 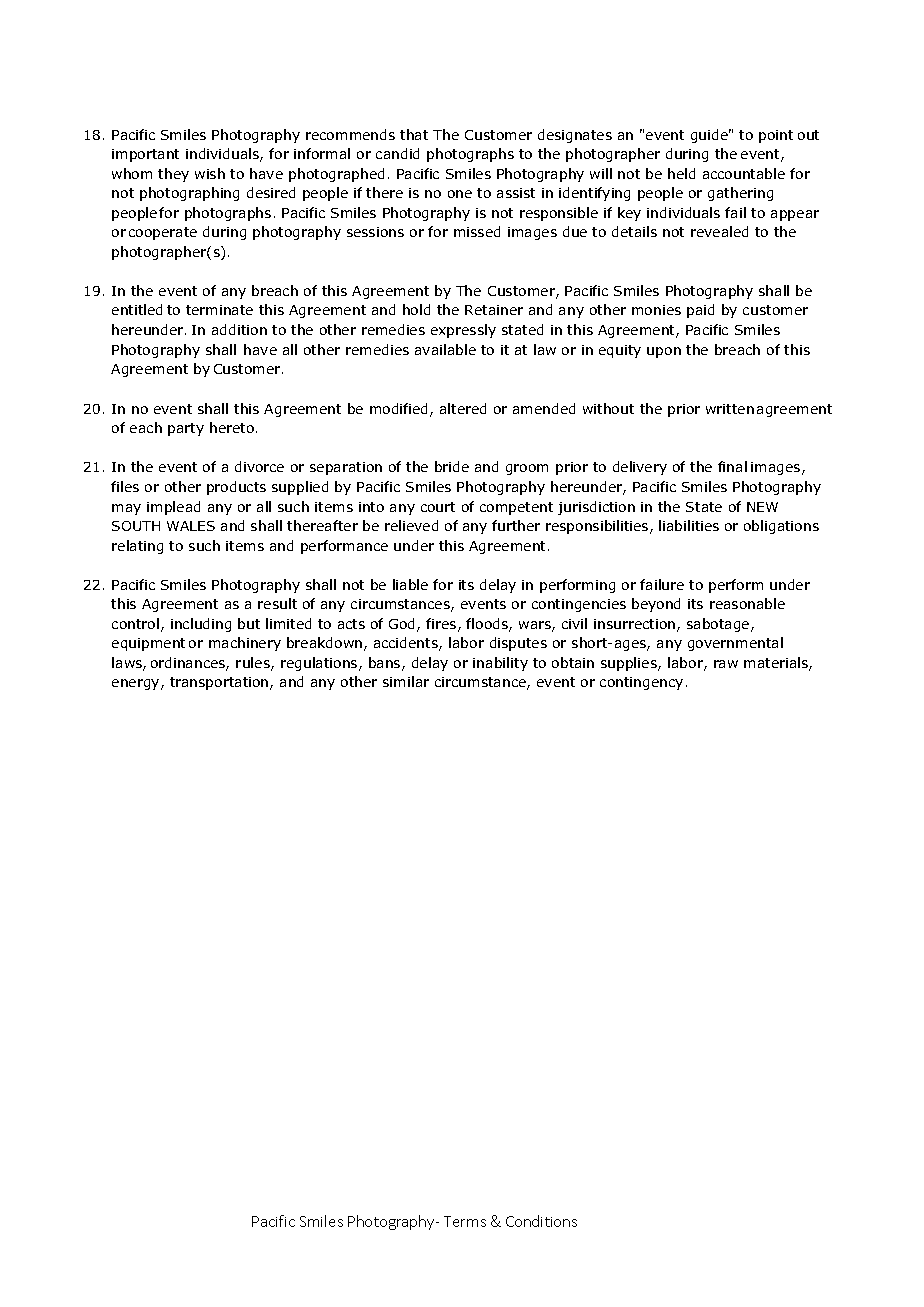 I want to click on similar, so click(x=406, y=681).
